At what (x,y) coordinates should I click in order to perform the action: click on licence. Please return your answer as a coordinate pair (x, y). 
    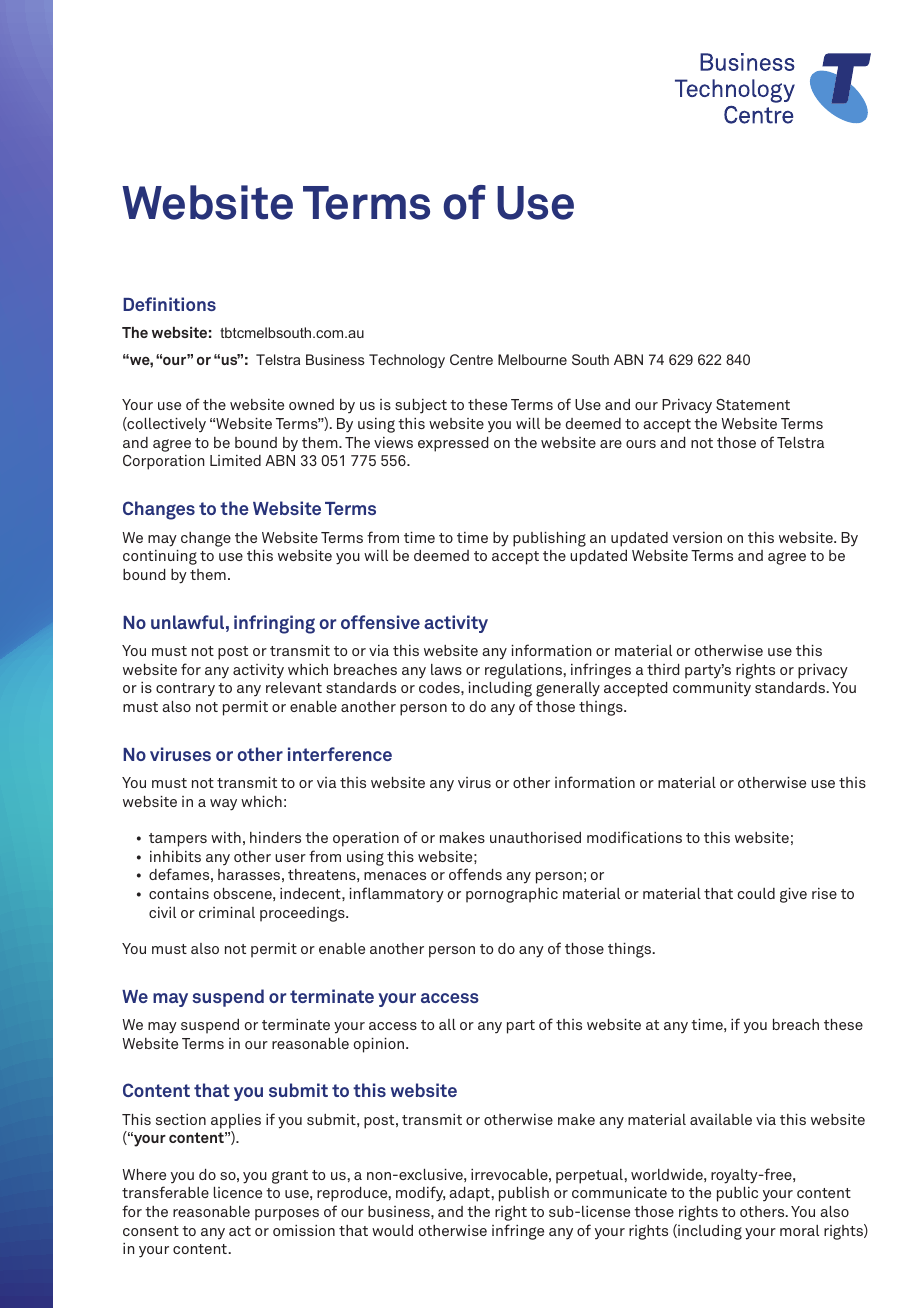
    Looking at the image, I should click on (238, 1192).
